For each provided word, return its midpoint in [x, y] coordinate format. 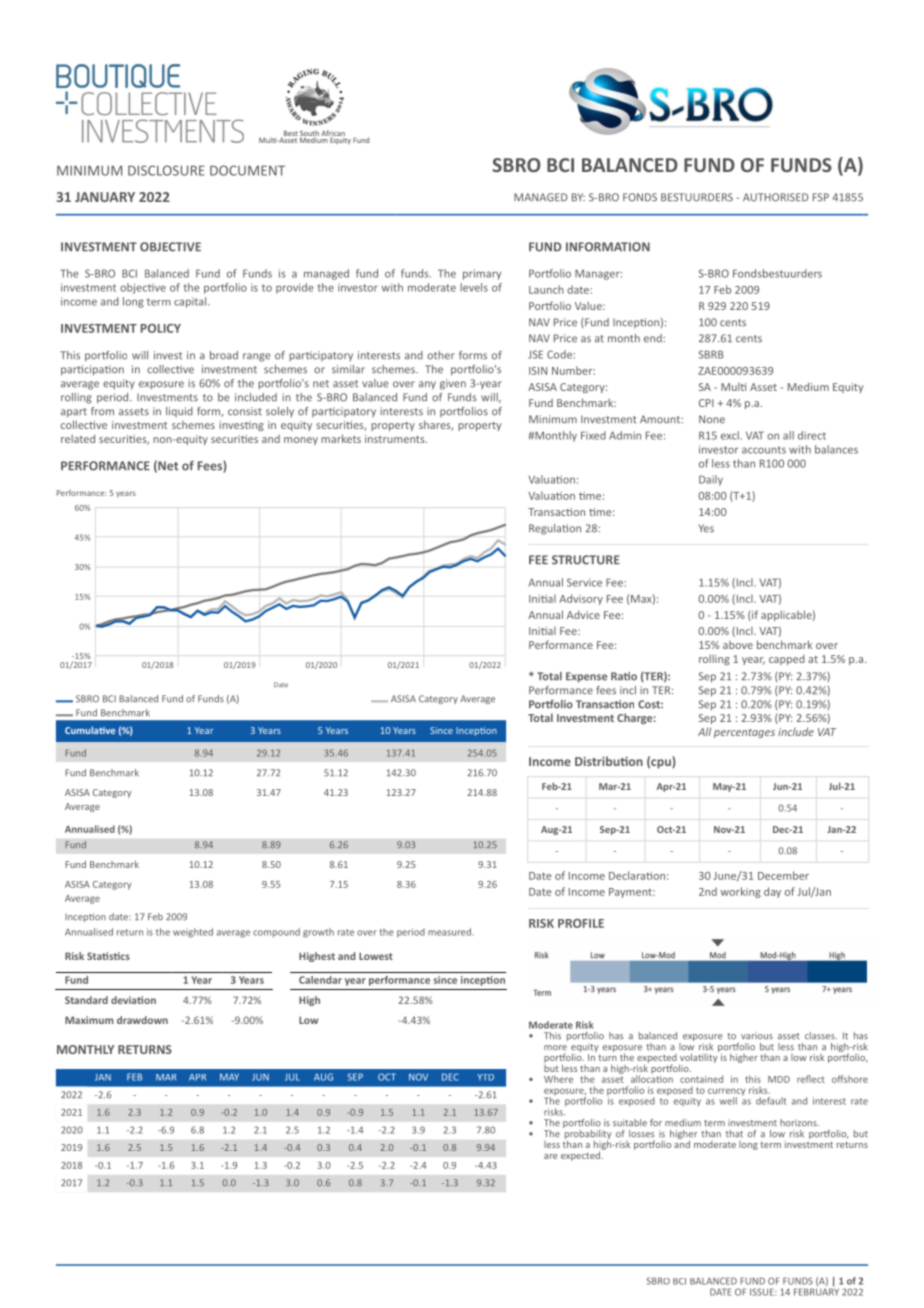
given [453, 384]
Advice [583, 615]
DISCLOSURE [166, 170]
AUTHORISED [776, 197]
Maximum [89, 1020]
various [757, 1036]
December [783, 875]
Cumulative [90, 730]
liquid [179, 412]
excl [731, 435]
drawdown [142, 1020]
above [738, 645]
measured [449, 932]
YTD [486, 1077]
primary [482, 274]
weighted [193, 933]
